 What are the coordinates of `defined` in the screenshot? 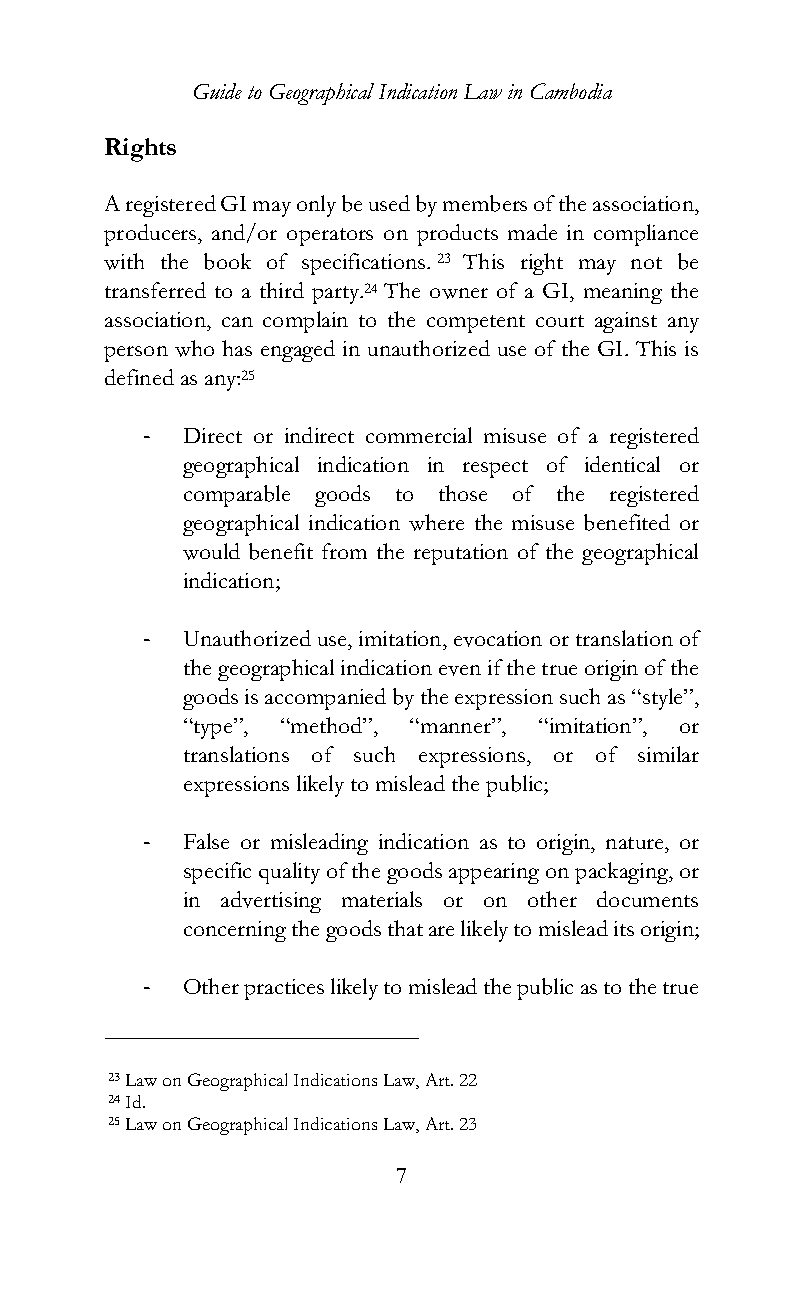 It's located at (139, 377).
